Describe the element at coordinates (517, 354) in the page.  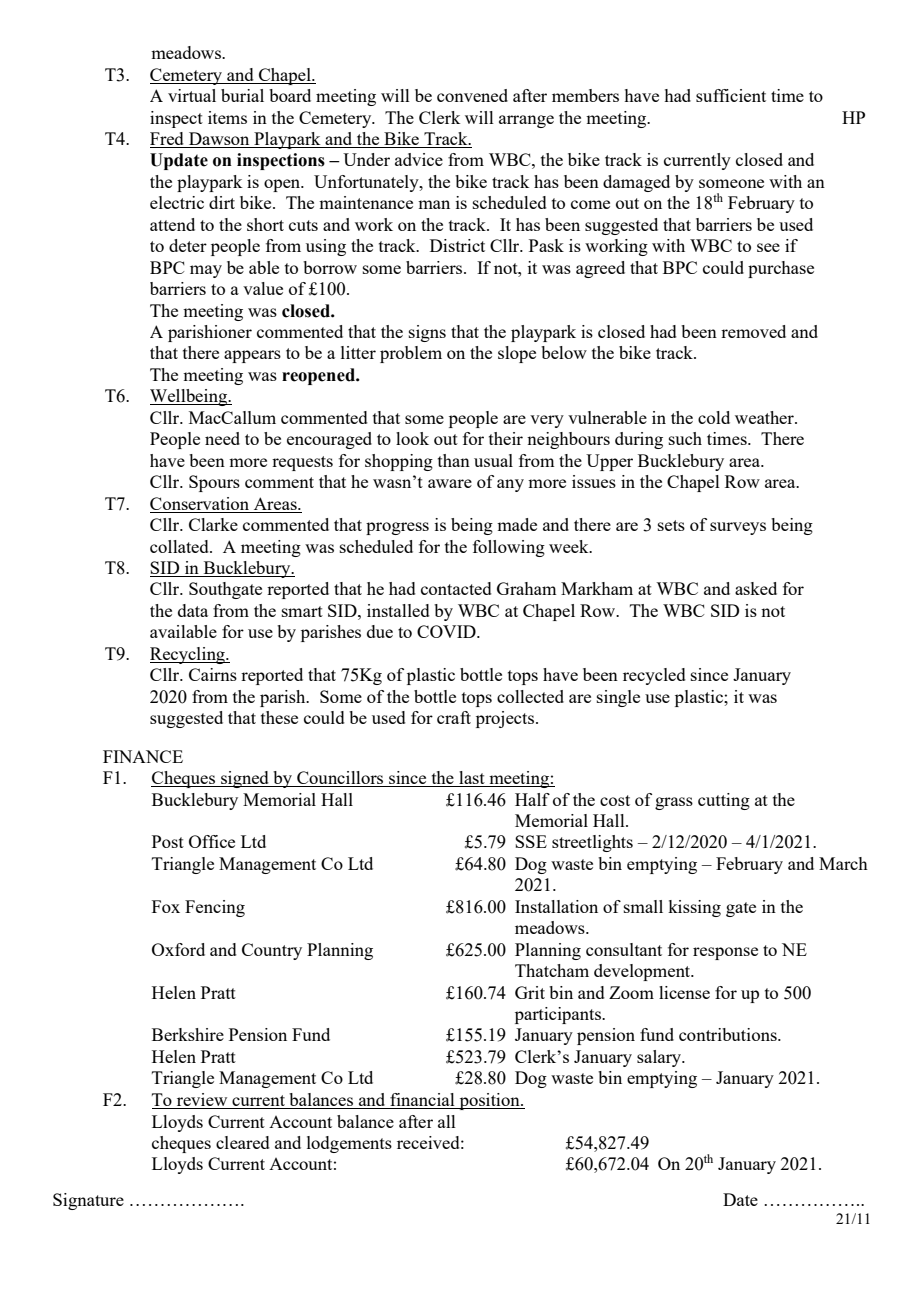
I see `slope` at that location.
